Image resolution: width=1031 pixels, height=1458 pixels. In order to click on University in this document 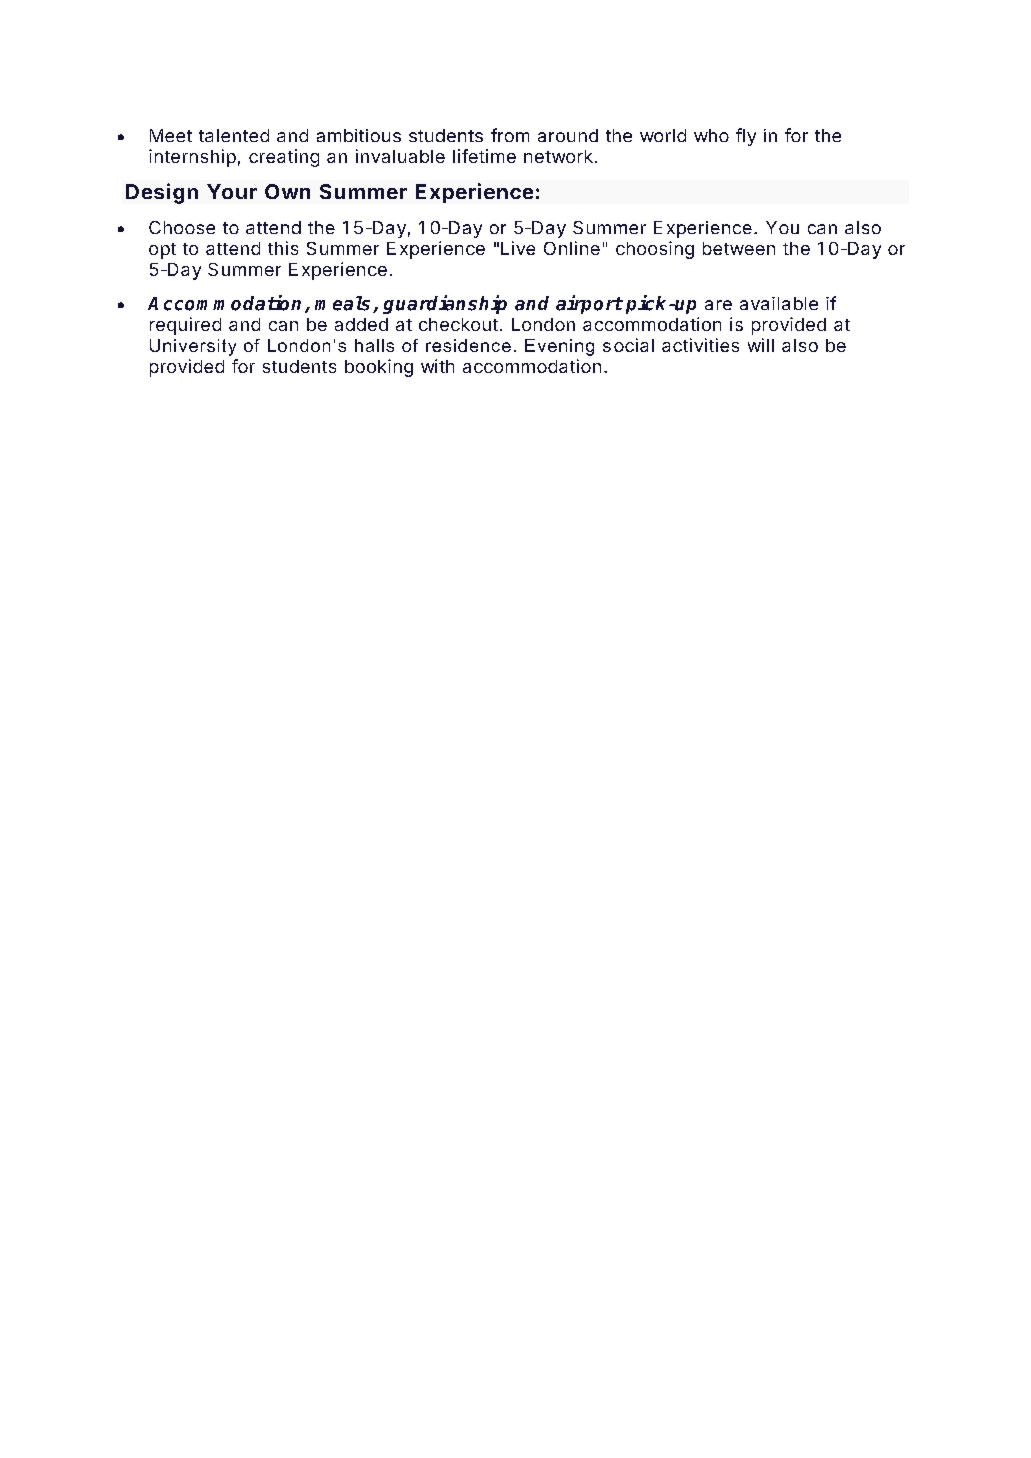, I will do `click(193, 347)`.
